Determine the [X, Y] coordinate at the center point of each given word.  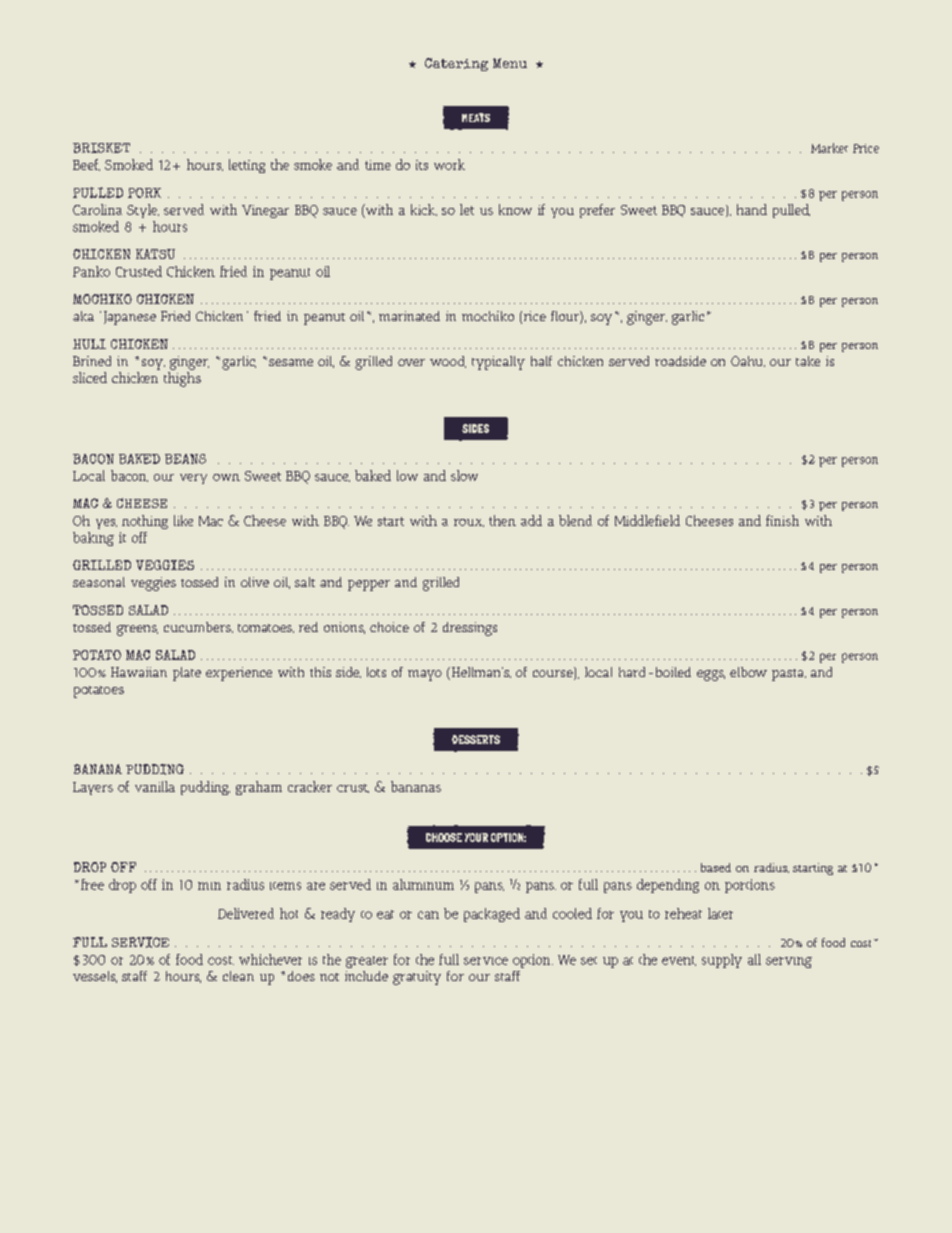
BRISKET [101, 148]
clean [238, 976]
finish [782, 520]
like [183, 520]
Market [829, 148]
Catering [456, 64]
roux [469, 523]
